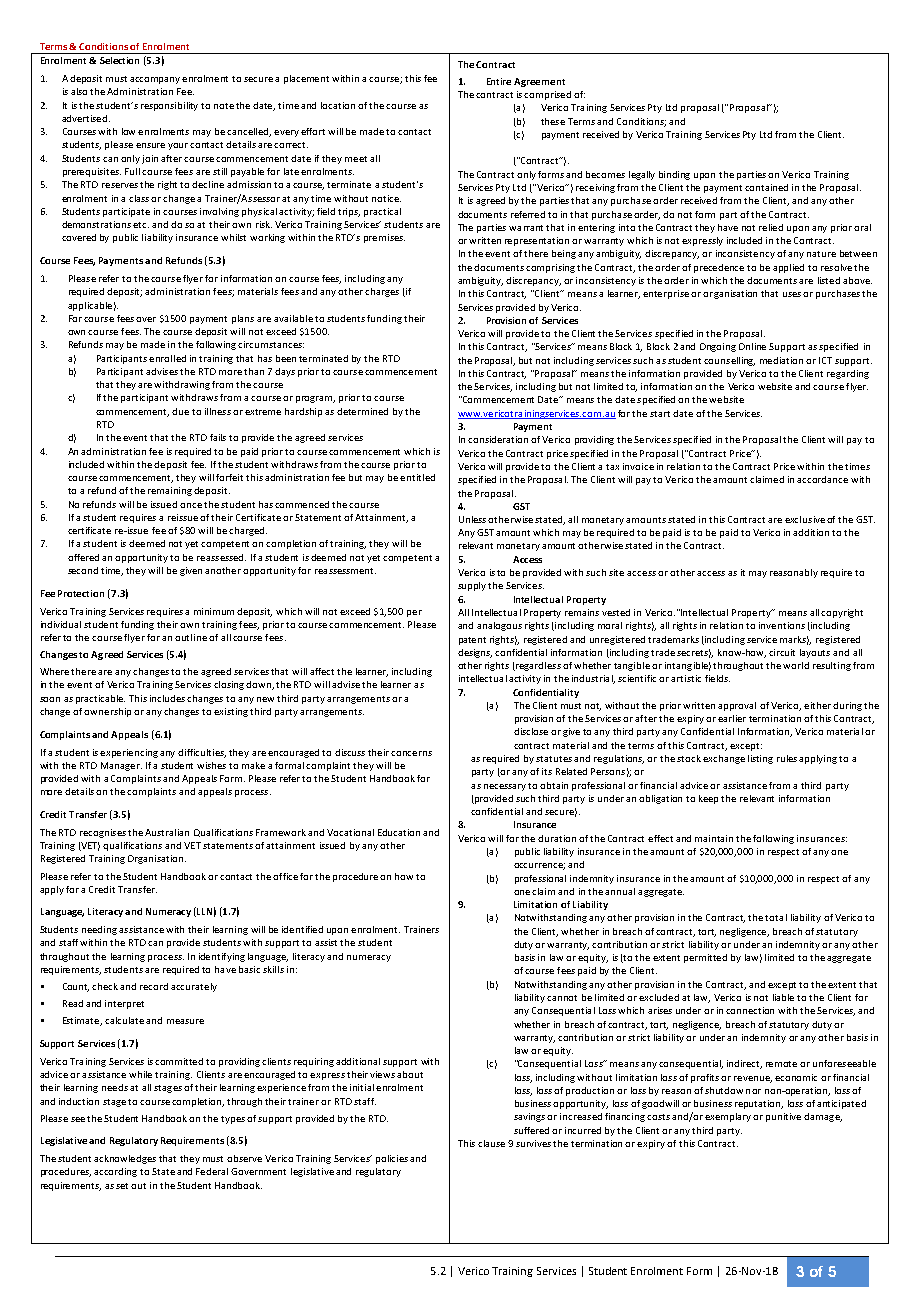 The image size is (924, 1308). I want to click on outline, so click(191, 637).
